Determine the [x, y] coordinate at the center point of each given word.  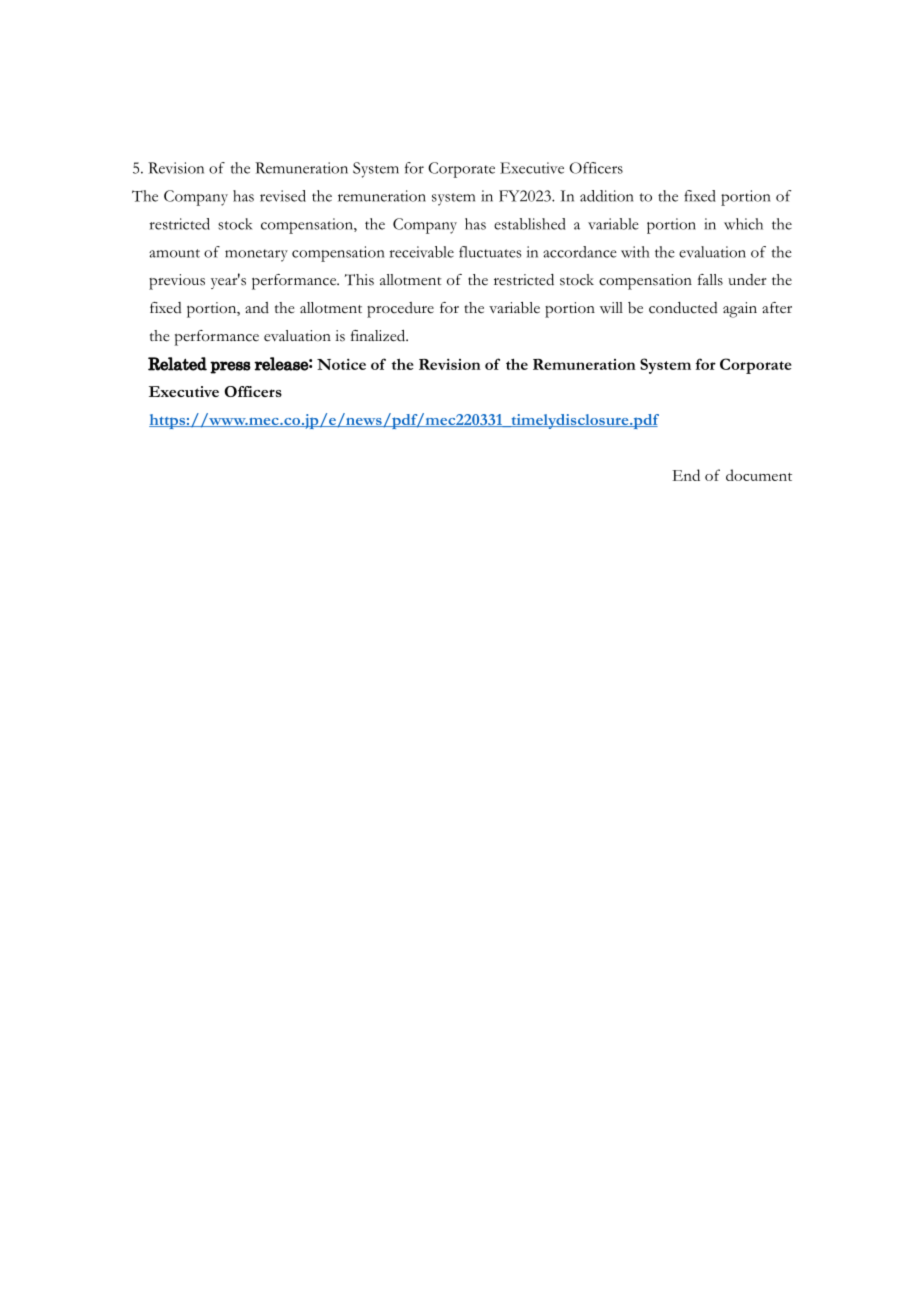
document [759, 475]
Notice [341, 364]
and [257, 307]
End [686, 475]
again [740, 310]
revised [283, 196]
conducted [683, 308]
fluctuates [490, 252]
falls [710, 280]
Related [177, 364]
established [530, 224]
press [230, 367]
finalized [379, 336]
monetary [256, 255]
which [743, 224]
